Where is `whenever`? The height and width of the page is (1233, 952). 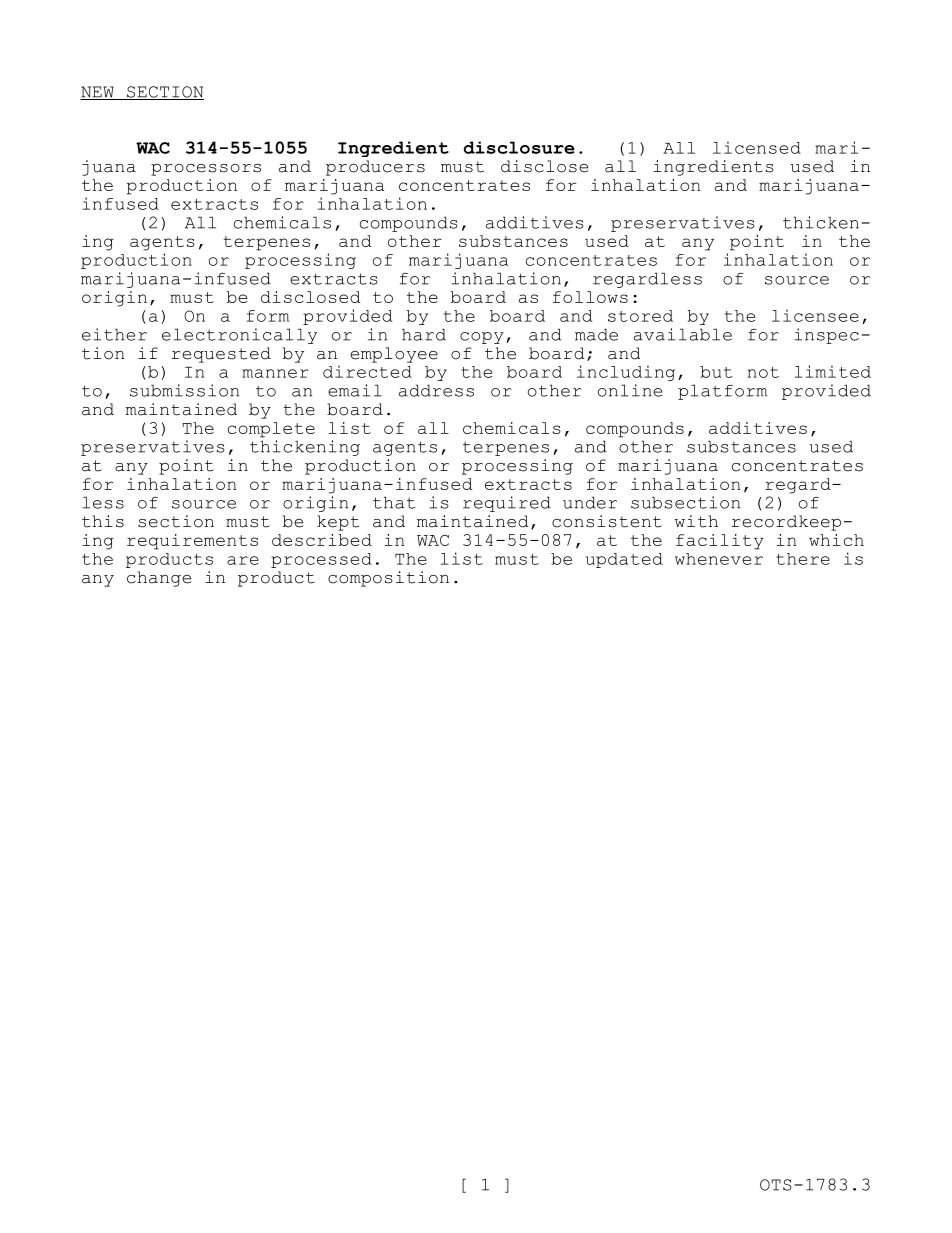
whenever is located at coordinates (719, 559).
